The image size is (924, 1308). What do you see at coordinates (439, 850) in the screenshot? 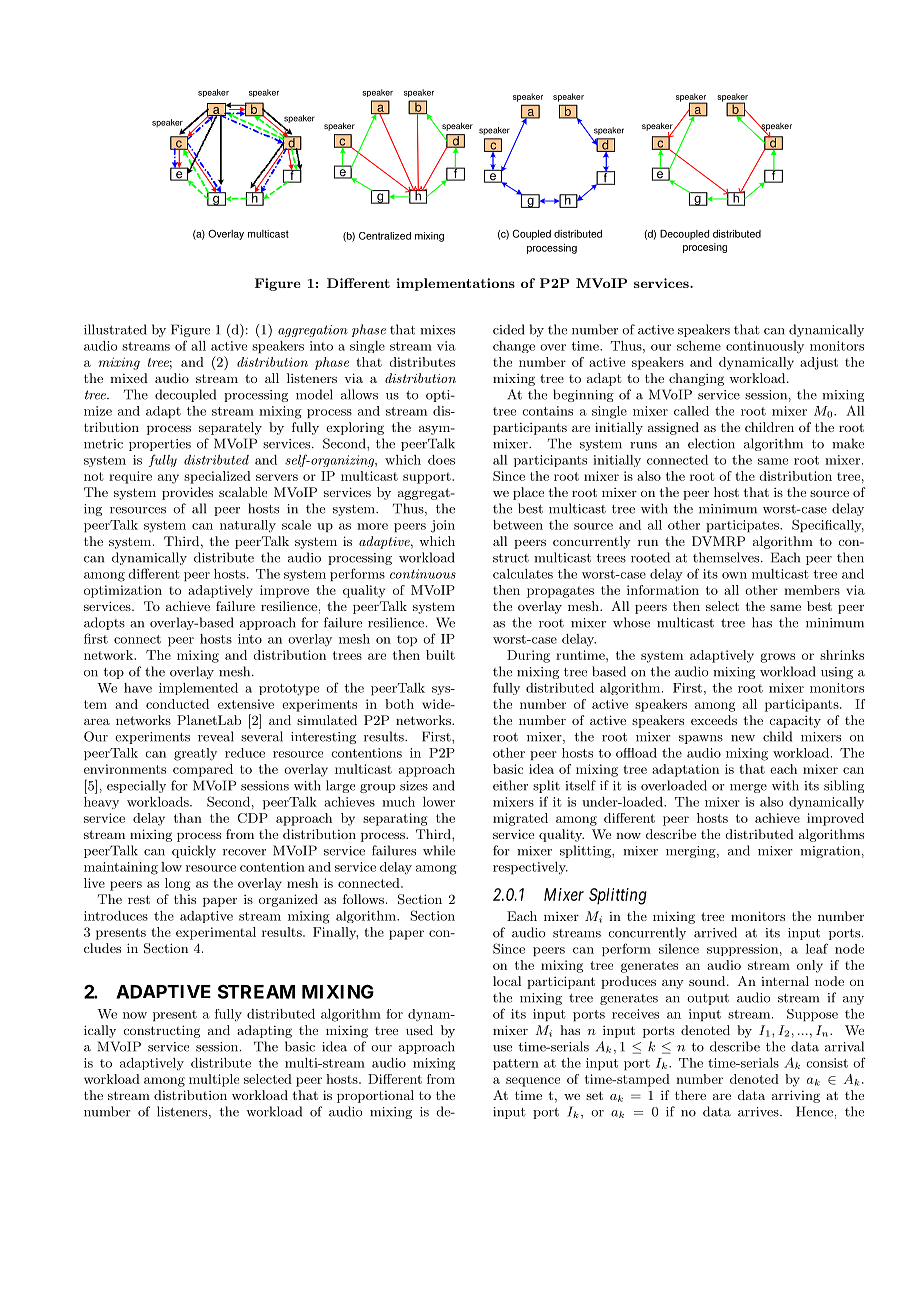
I see `while` at bounding box center [439, 850].
